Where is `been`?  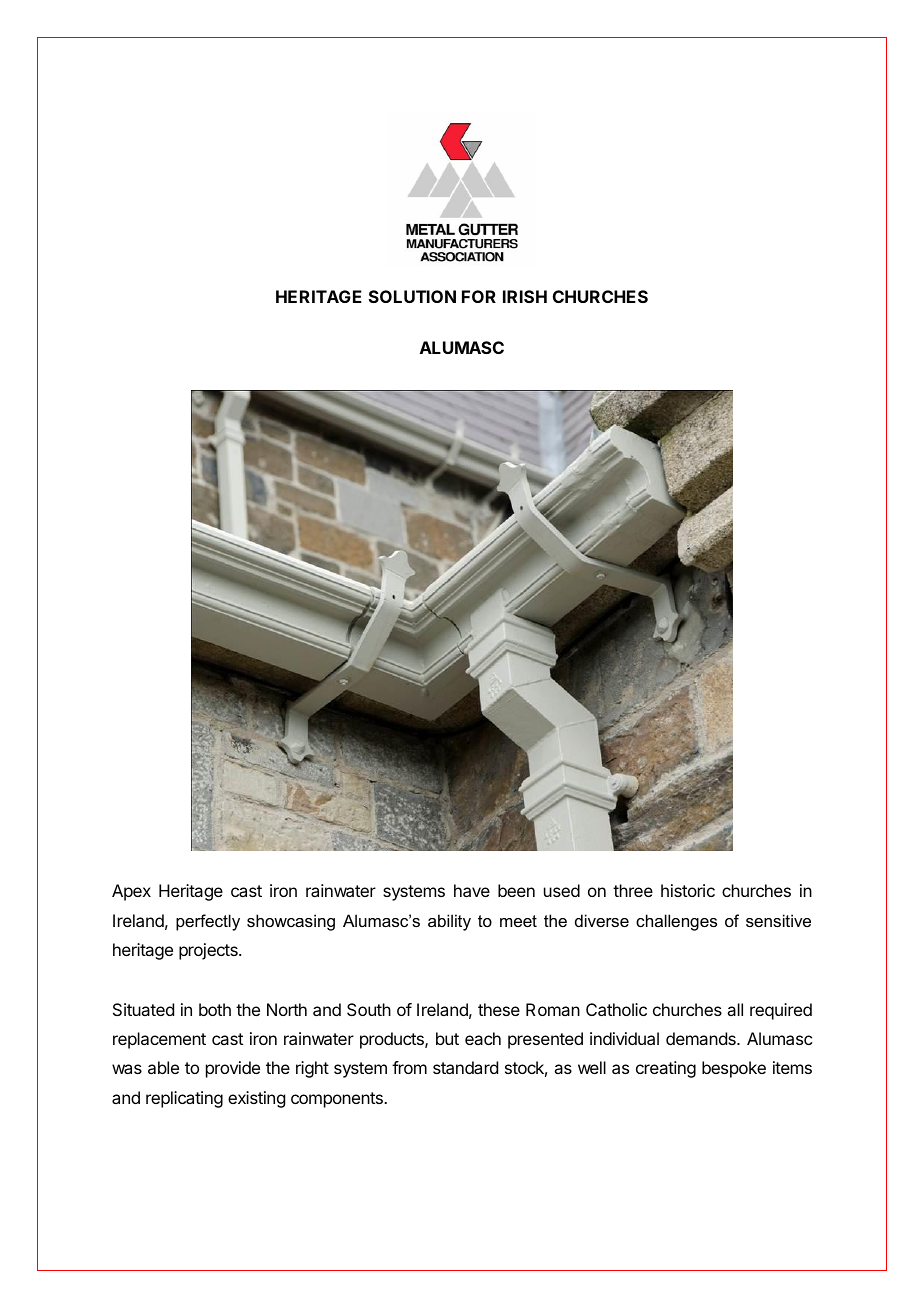 been is located at coordinates (516, 890).
